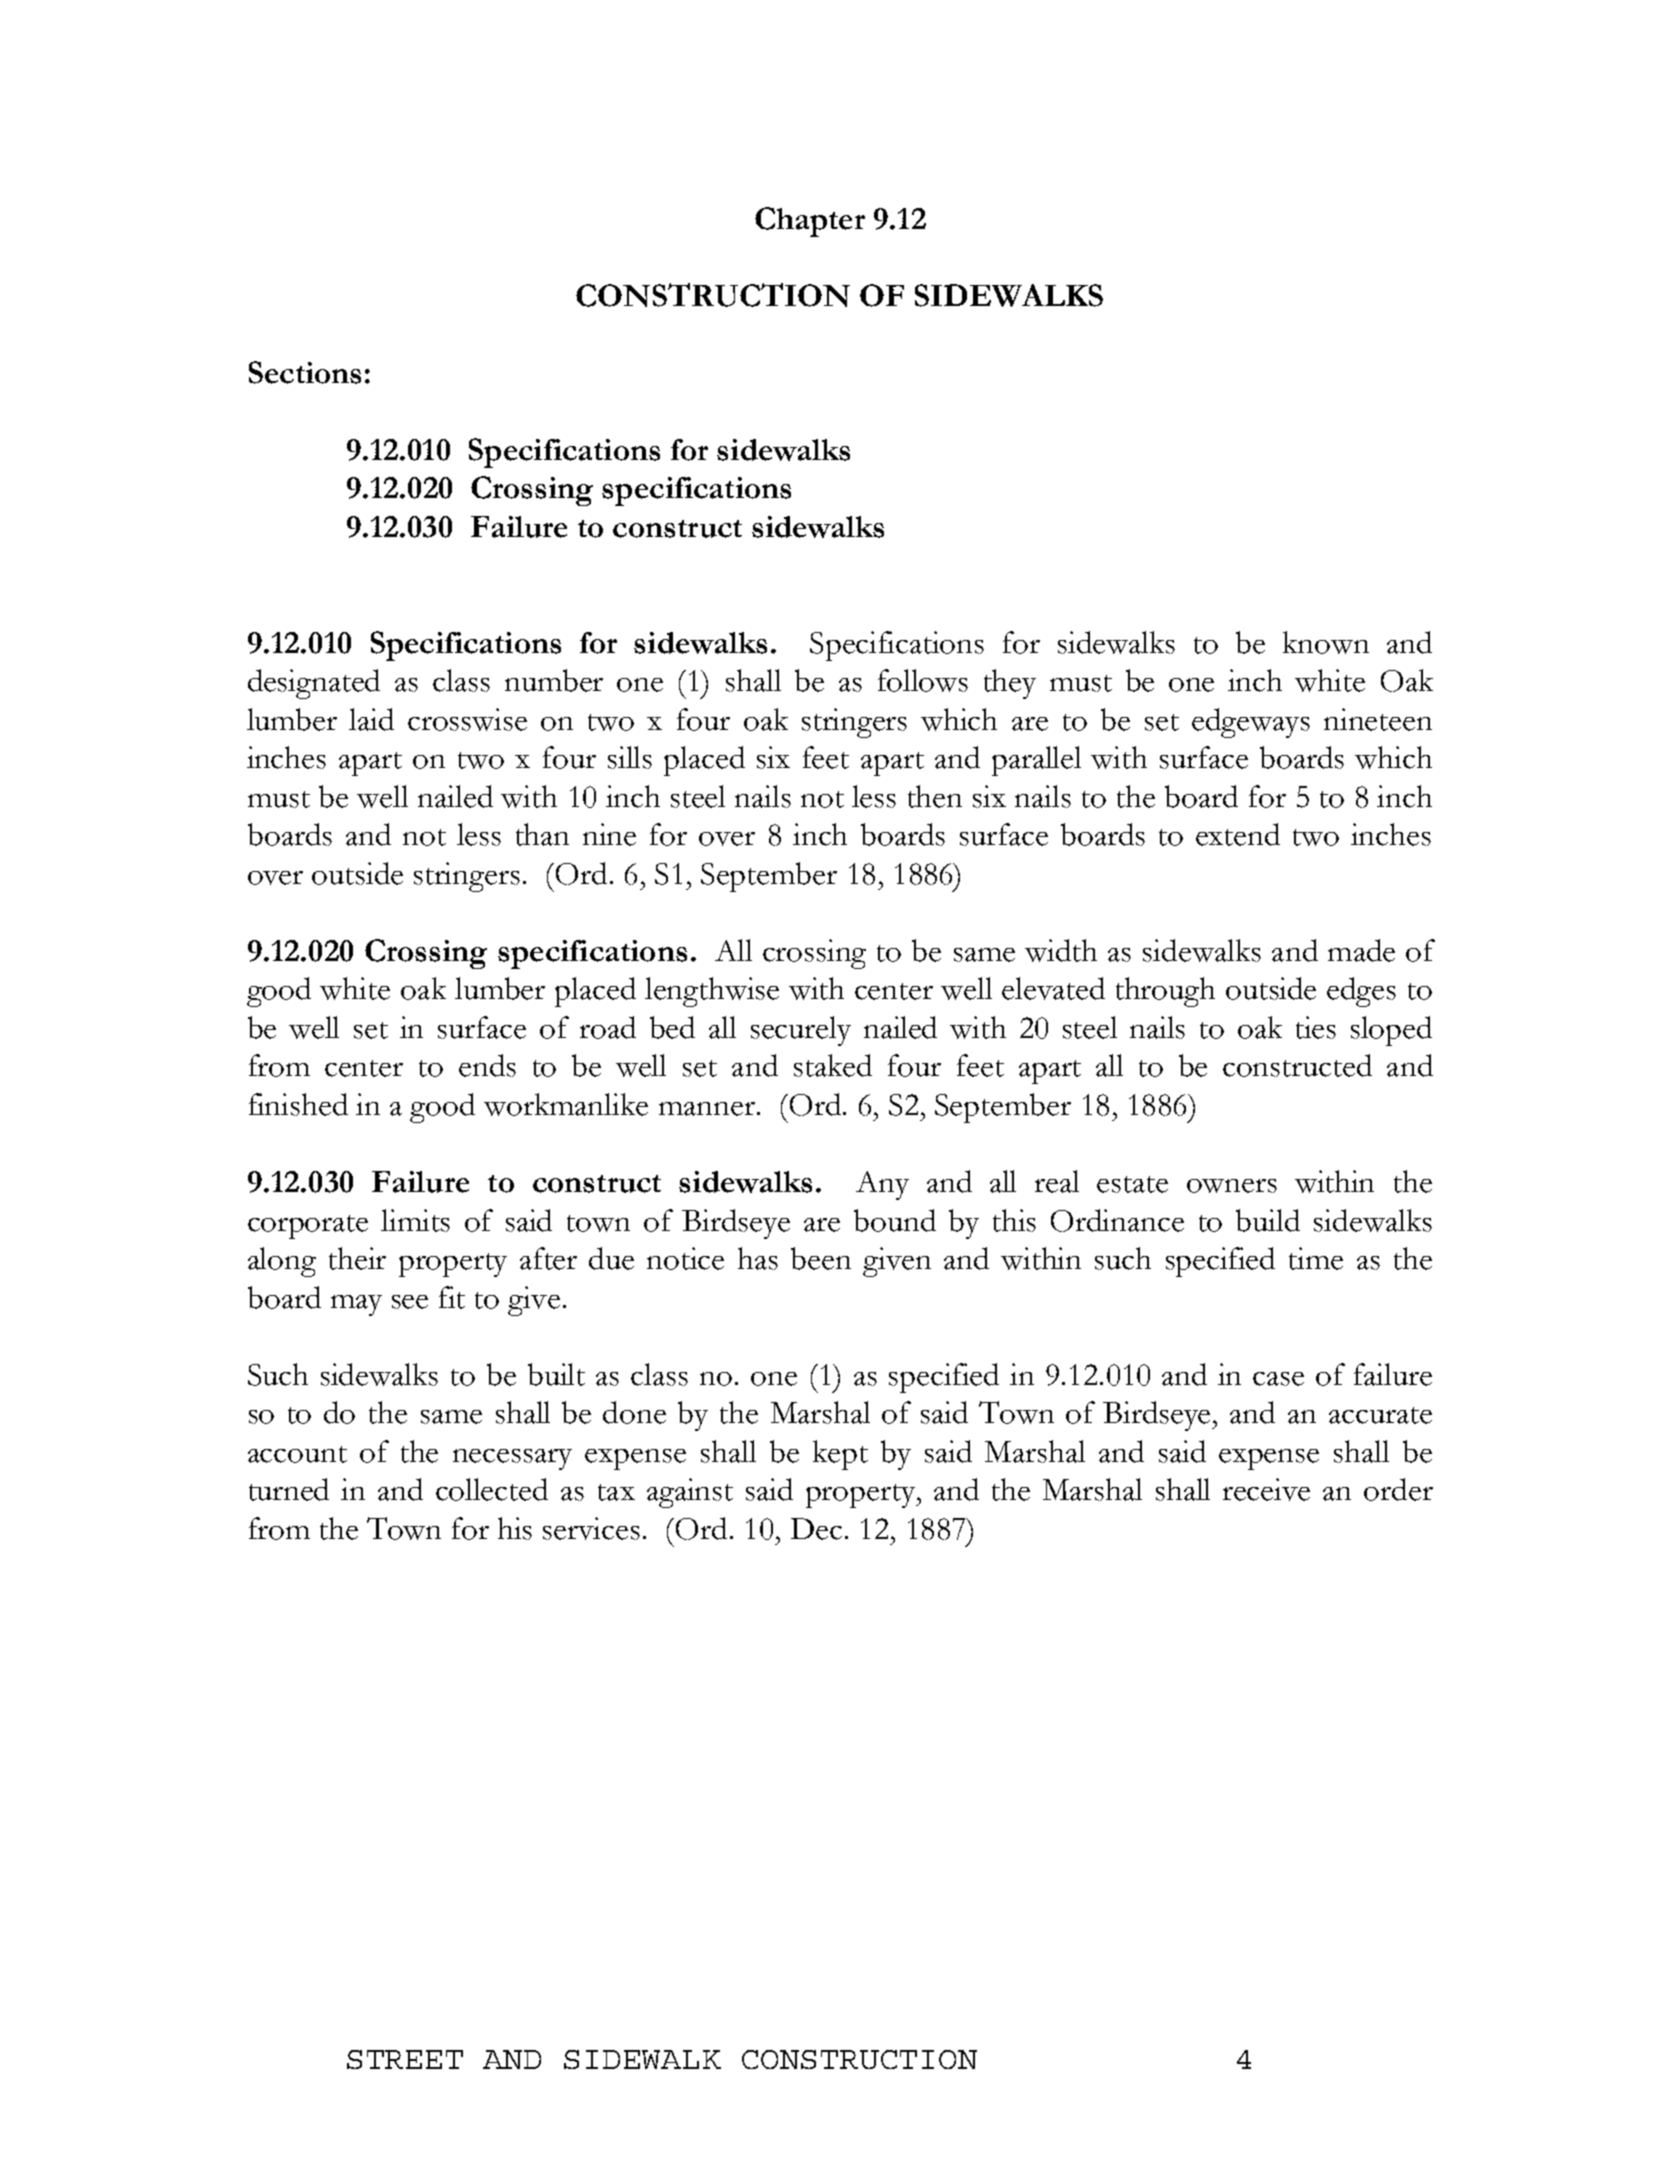 Image resolution: width=1680 pixels, height=2174 pixels. I want to click on case, so click(1278, 1379).
